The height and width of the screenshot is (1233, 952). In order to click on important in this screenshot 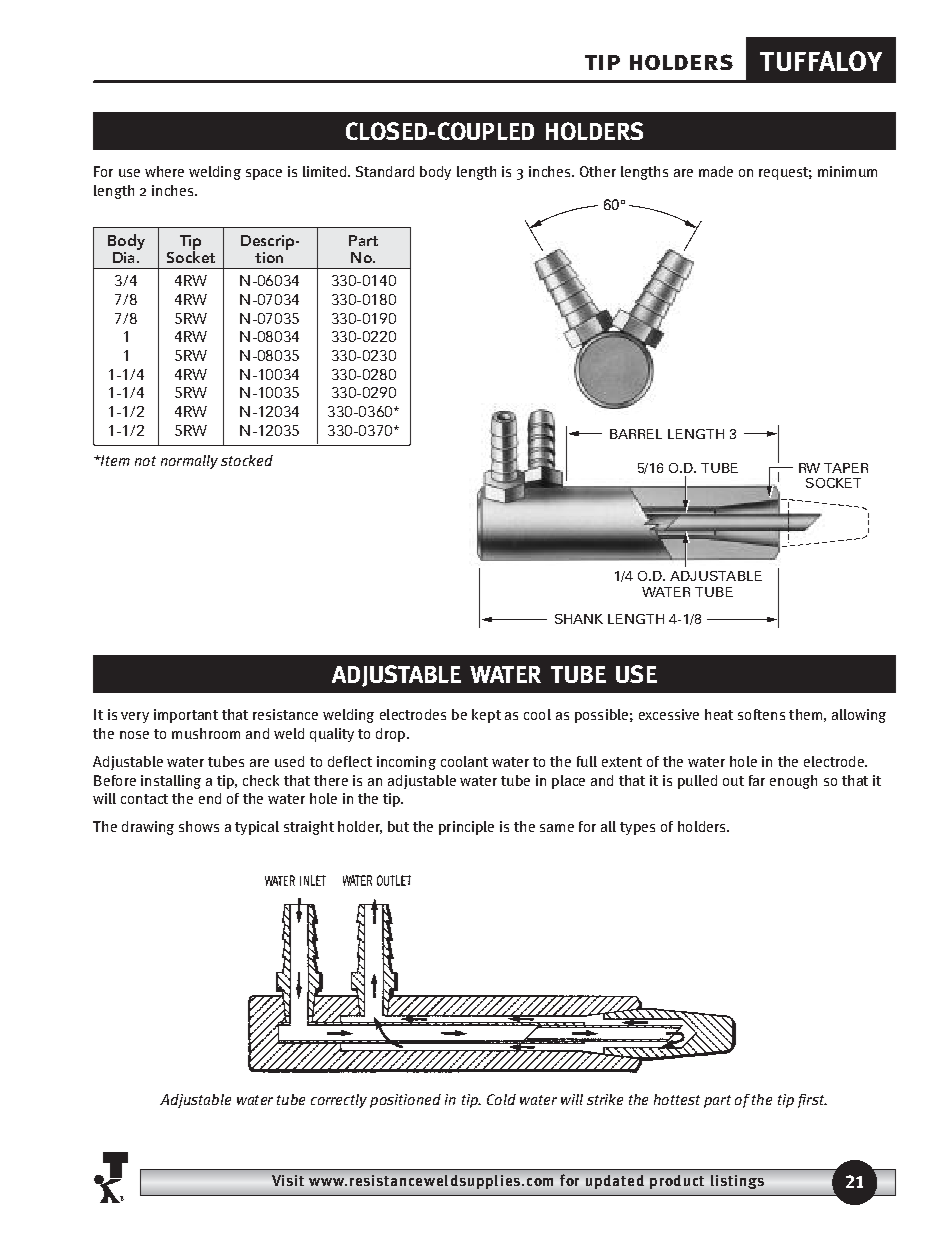, I will do `click(186, 716)`.
